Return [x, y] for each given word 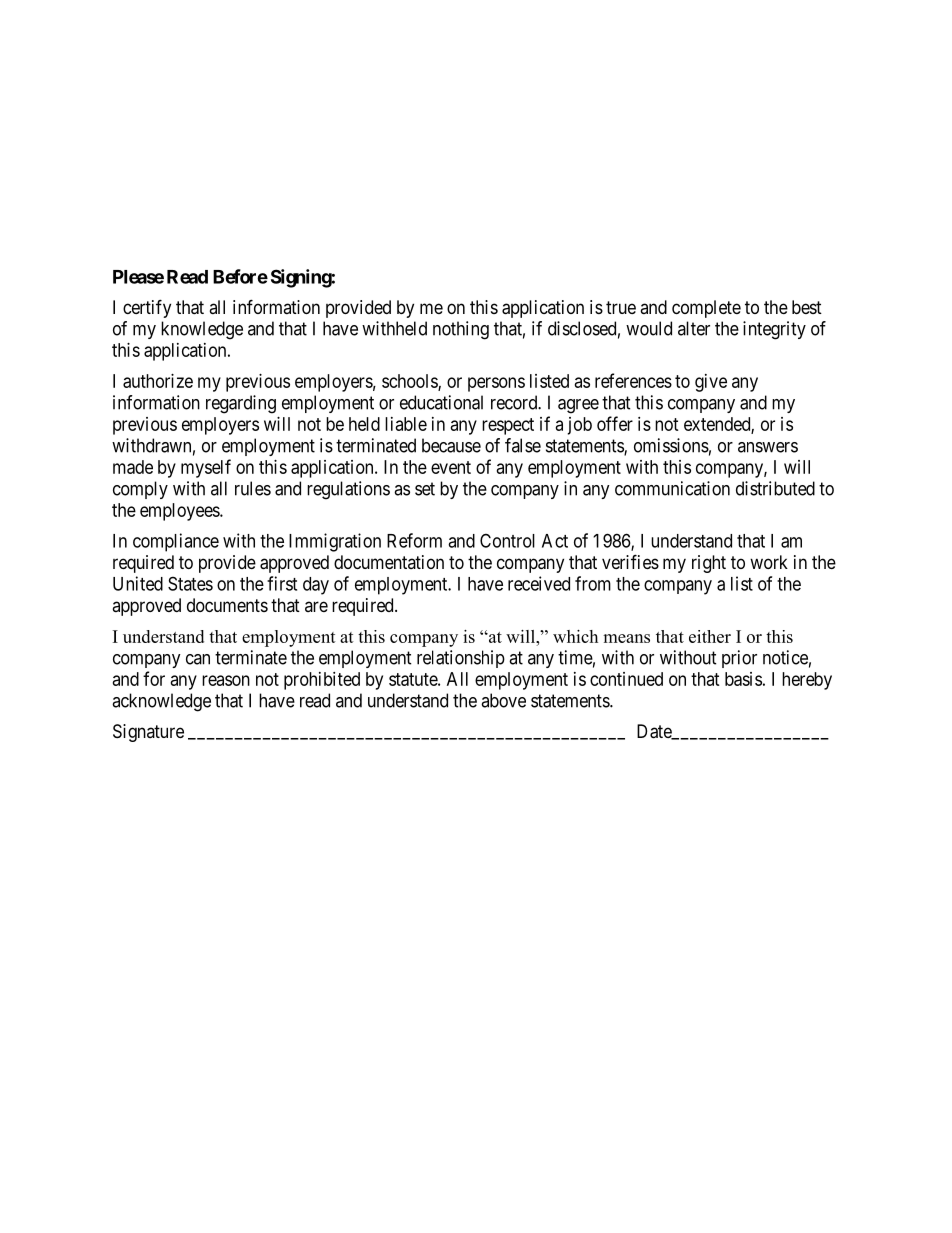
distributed [775, 488]
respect [508, 426]
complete [706, 309]
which [575, 636]
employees [180, 512]
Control [507, 540]
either [710, 636]
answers [768, 447]
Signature [148, 733]
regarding [241, 404]
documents [227, 605]
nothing [461, 330]
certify [147, 308]
